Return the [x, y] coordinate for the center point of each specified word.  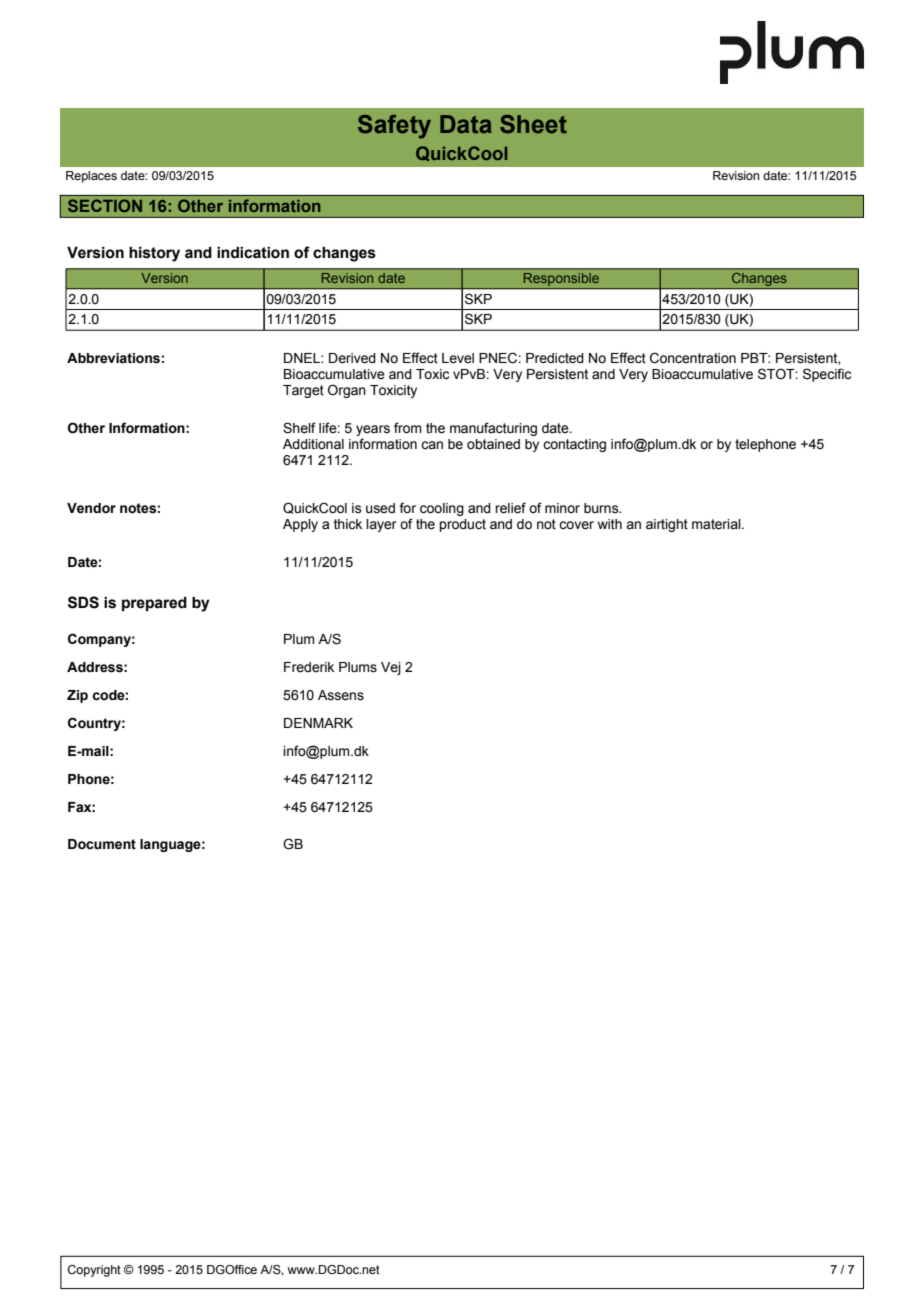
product [462, 525]
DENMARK [318, 723]
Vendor [91, 508]
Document [102, 844]
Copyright [94, 1271]
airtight [667, 525]
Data [466, 124]
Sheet [533, 124]
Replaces [91, 177]
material [717, 524]
